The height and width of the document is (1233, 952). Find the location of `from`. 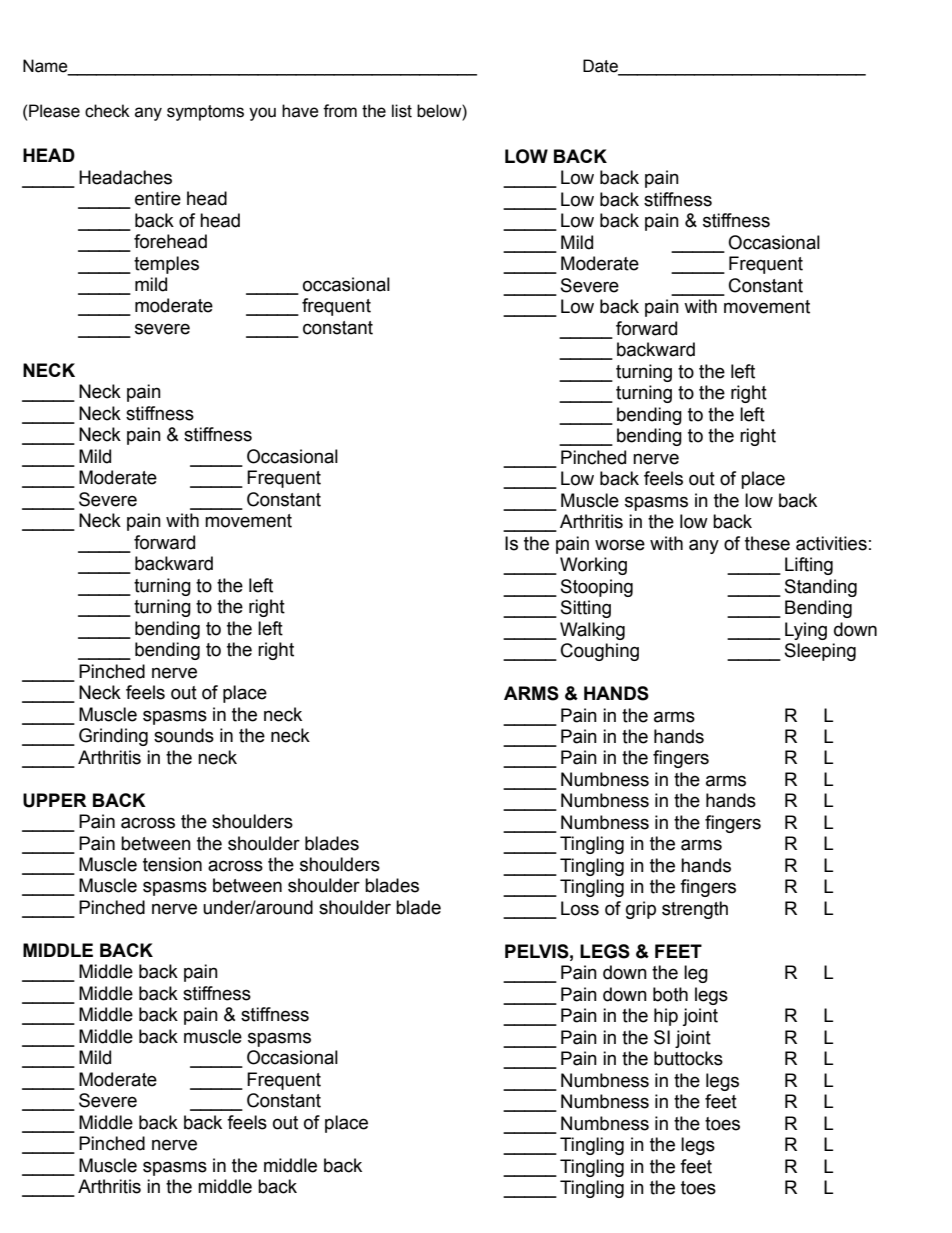

from is located at coordinates (340, 111).
